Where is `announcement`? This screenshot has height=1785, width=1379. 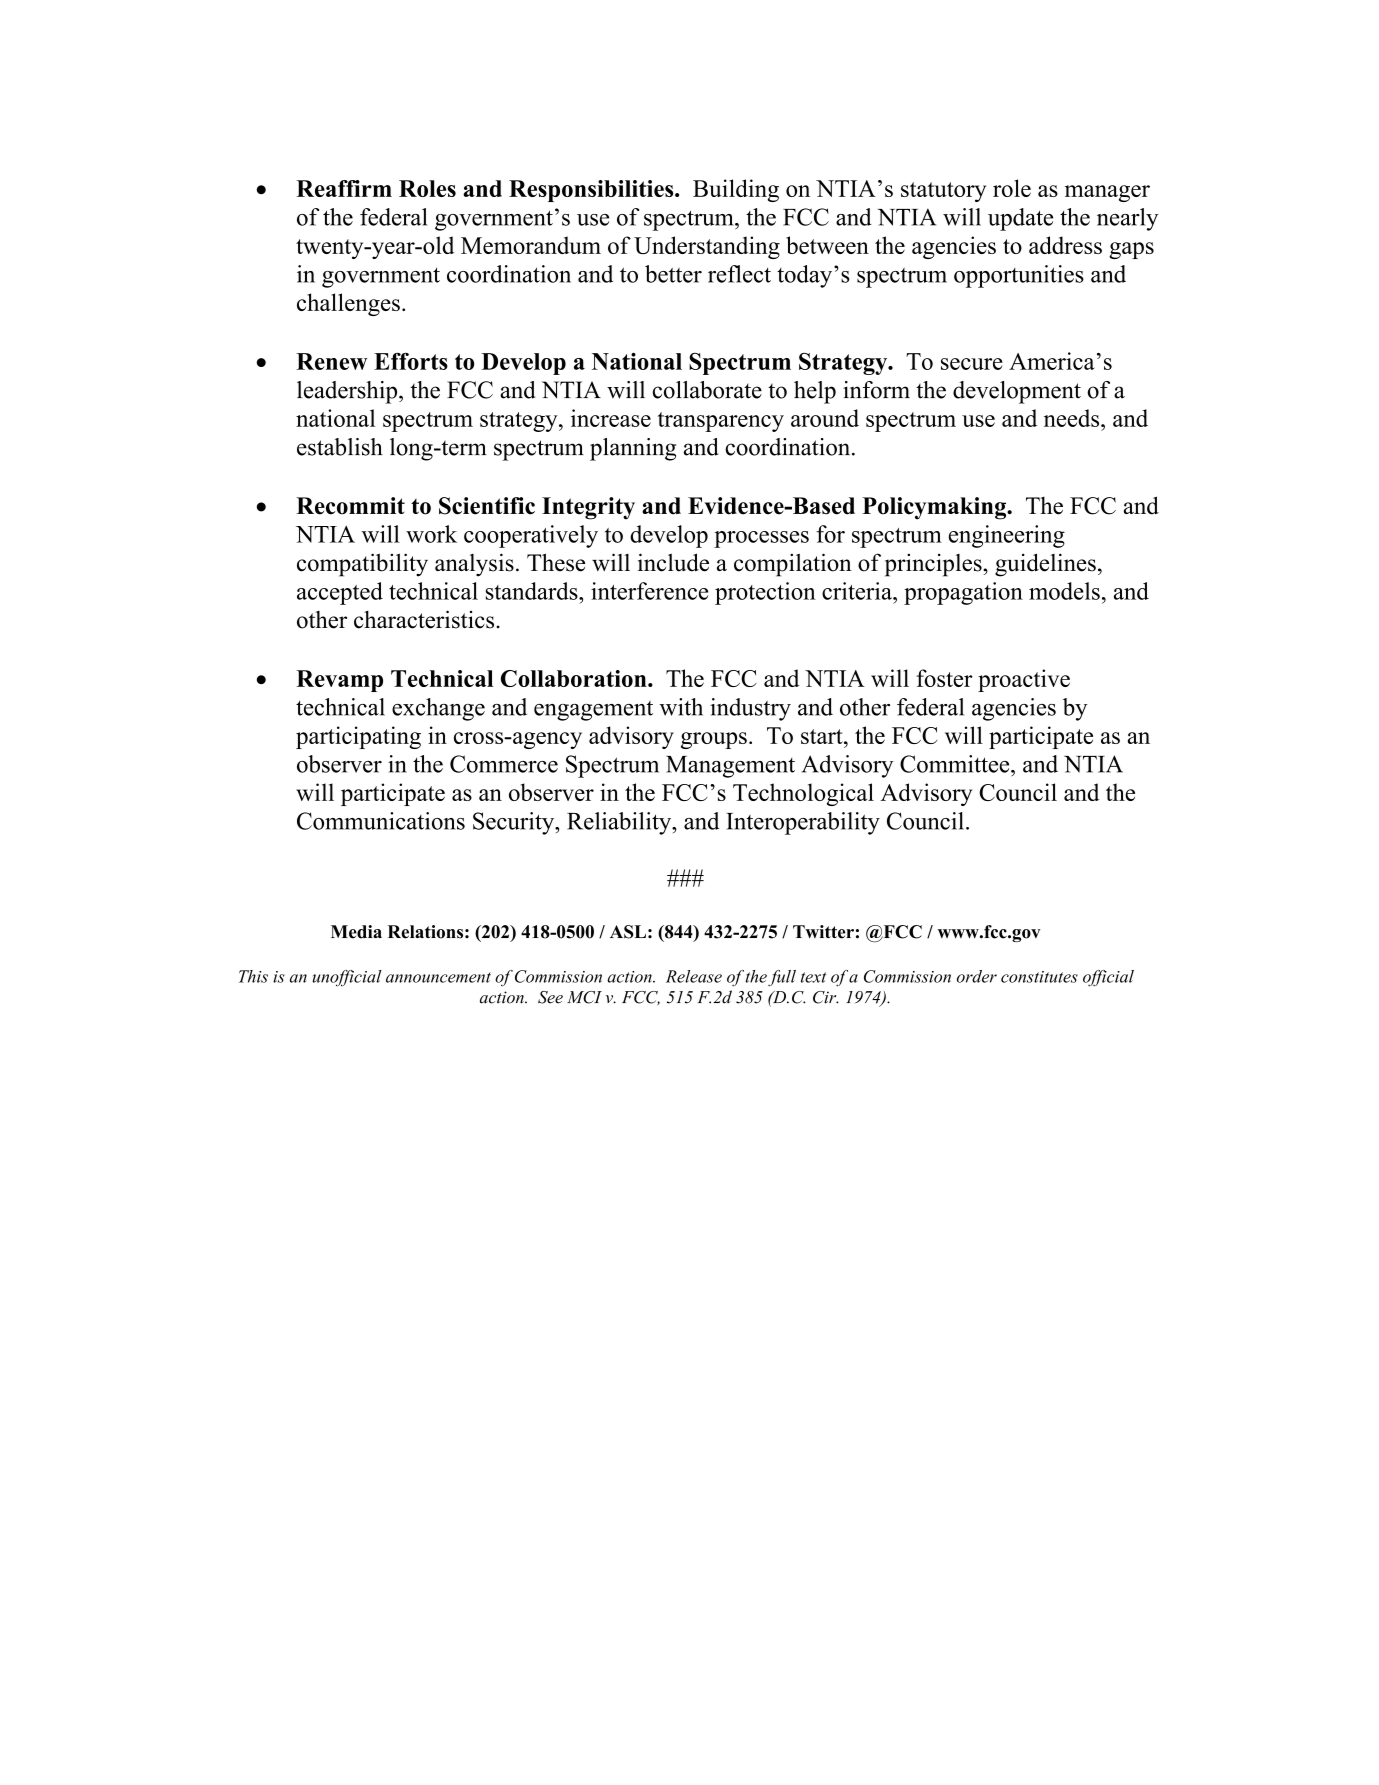
announcement is located at coordinates (438, 977).
